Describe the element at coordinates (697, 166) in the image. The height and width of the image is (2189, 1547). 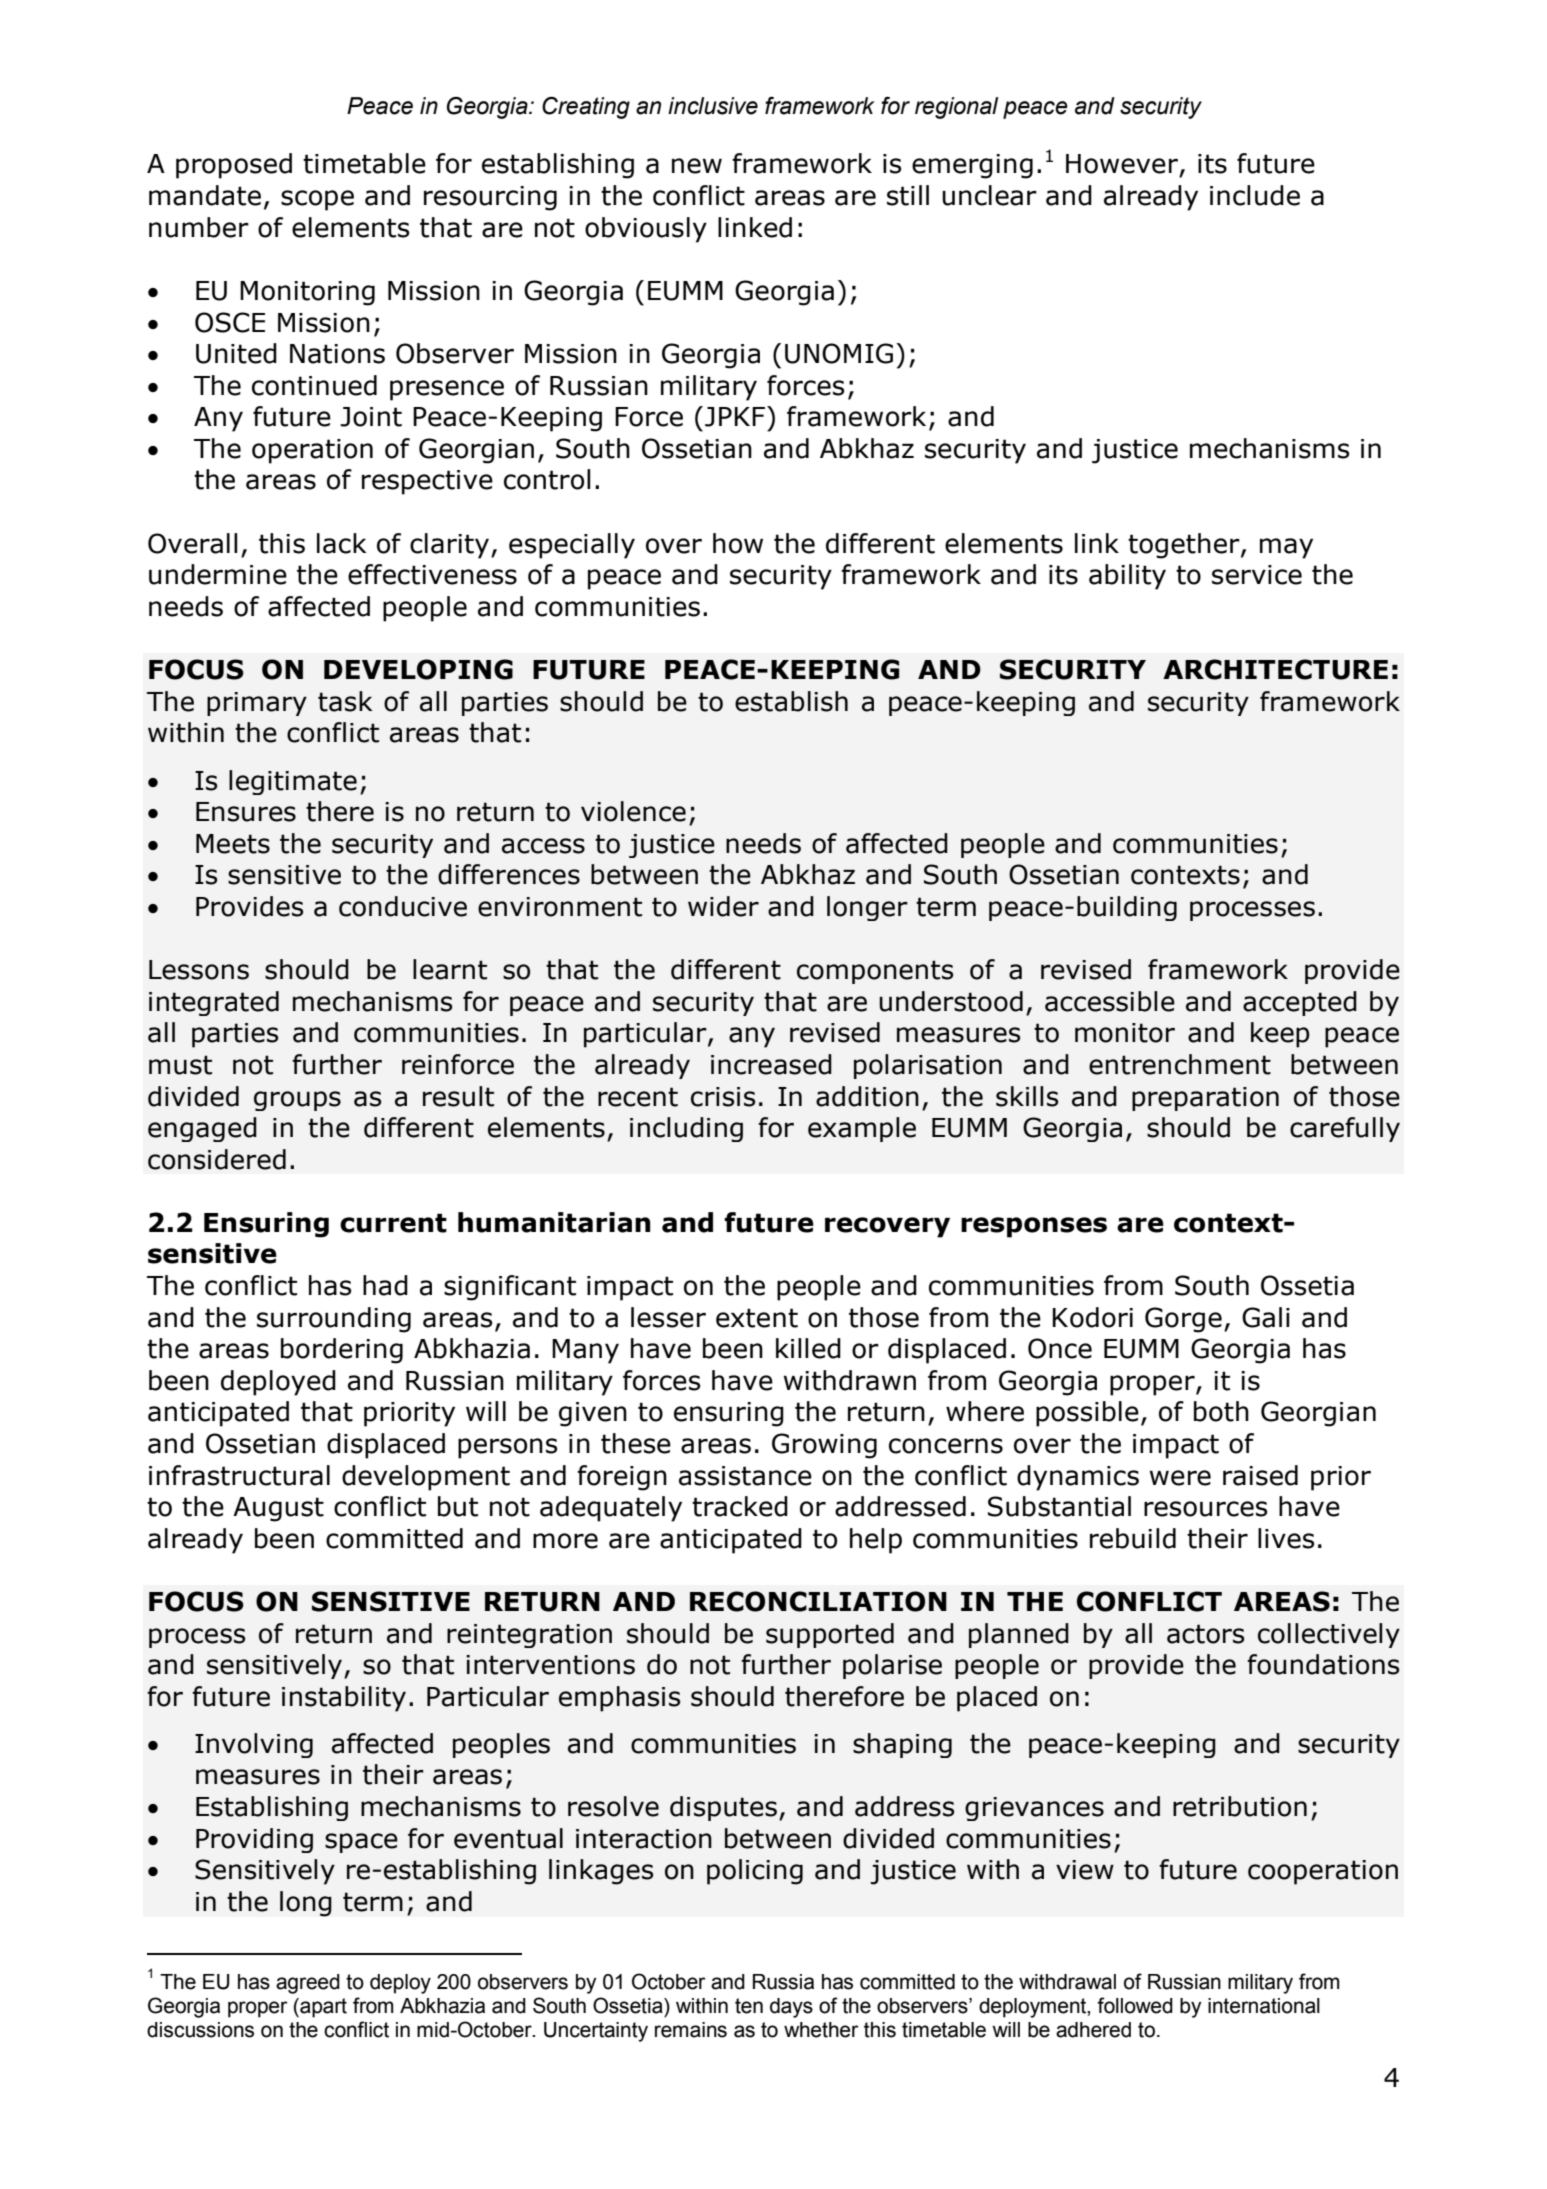
I see `new` at that location.
